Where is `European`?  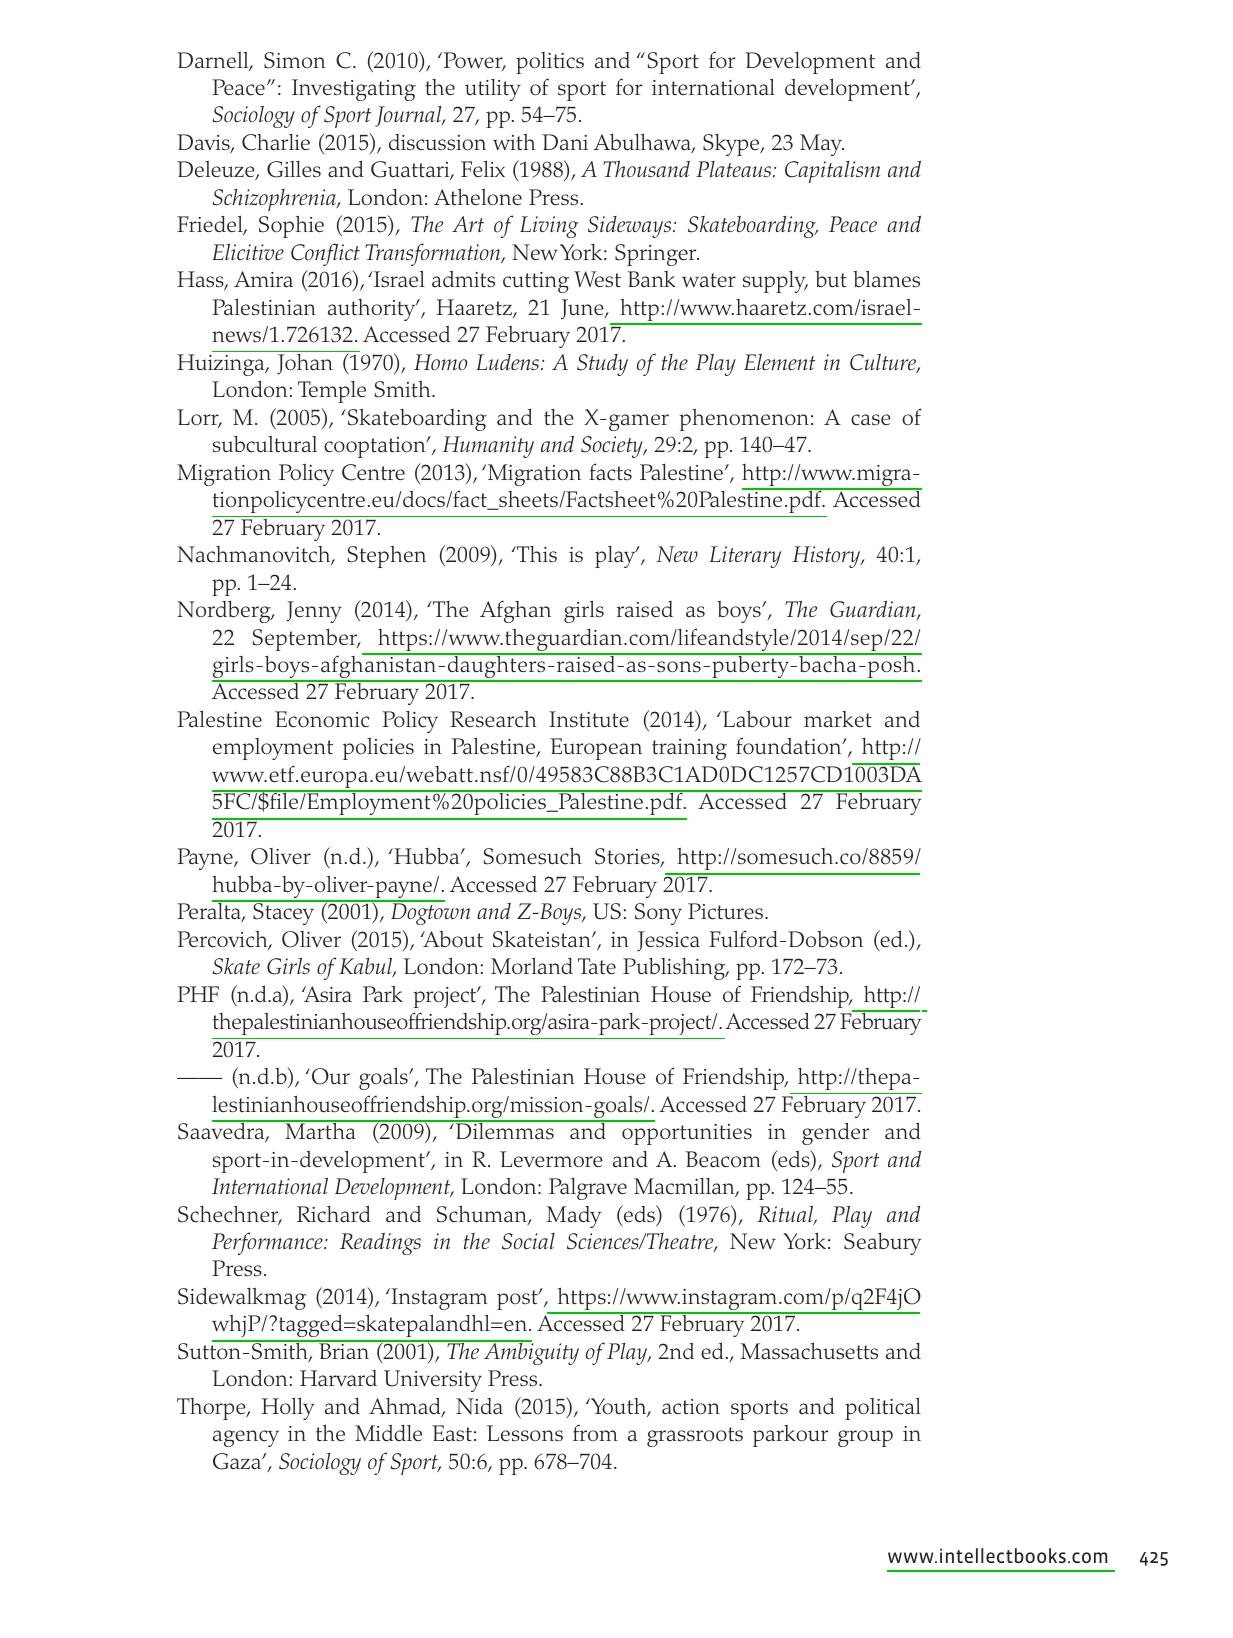
European is located at coordinates (596, 749).
